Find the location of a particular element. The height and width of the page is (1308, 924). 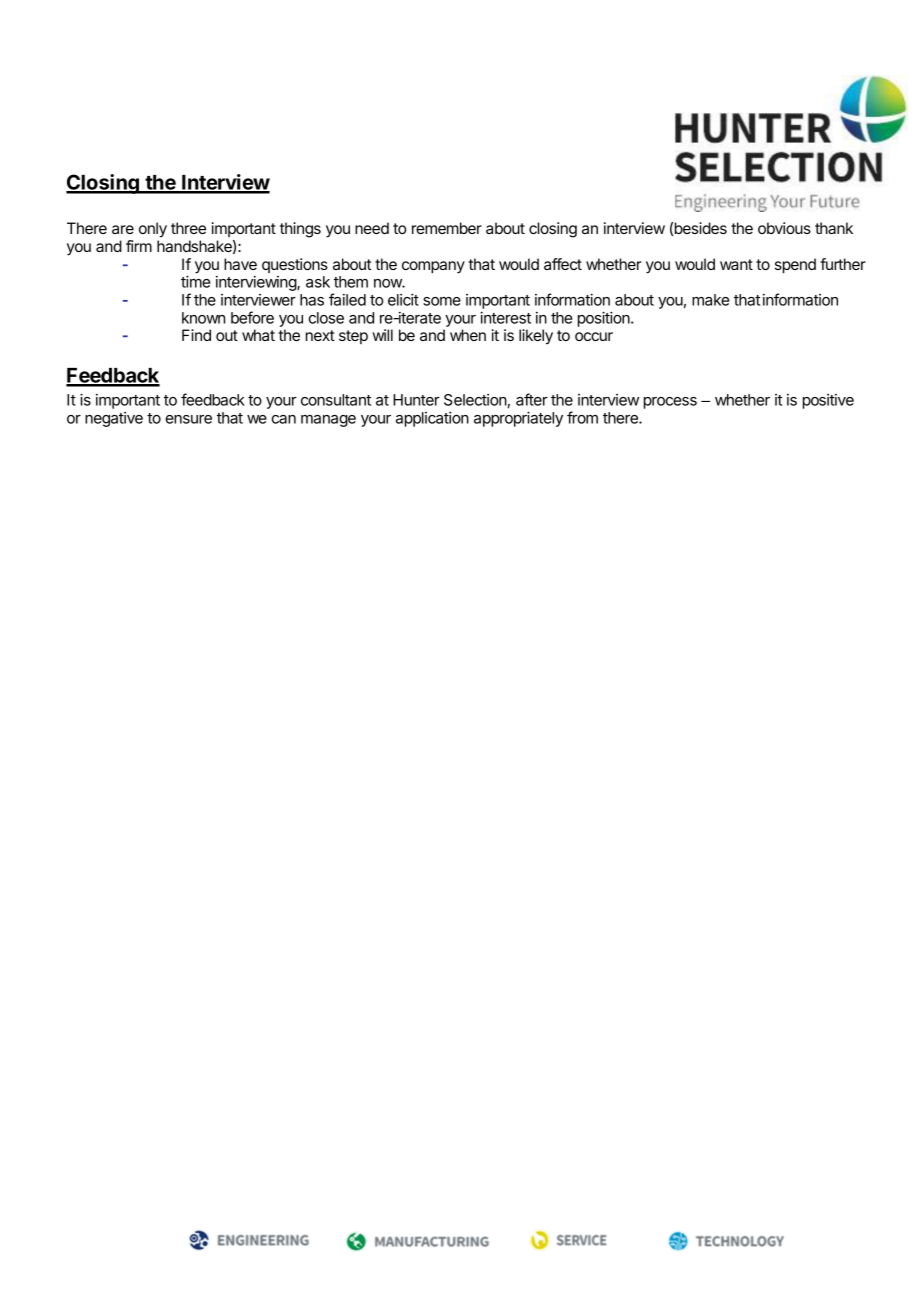

position is located at coordinates (605, 319).
